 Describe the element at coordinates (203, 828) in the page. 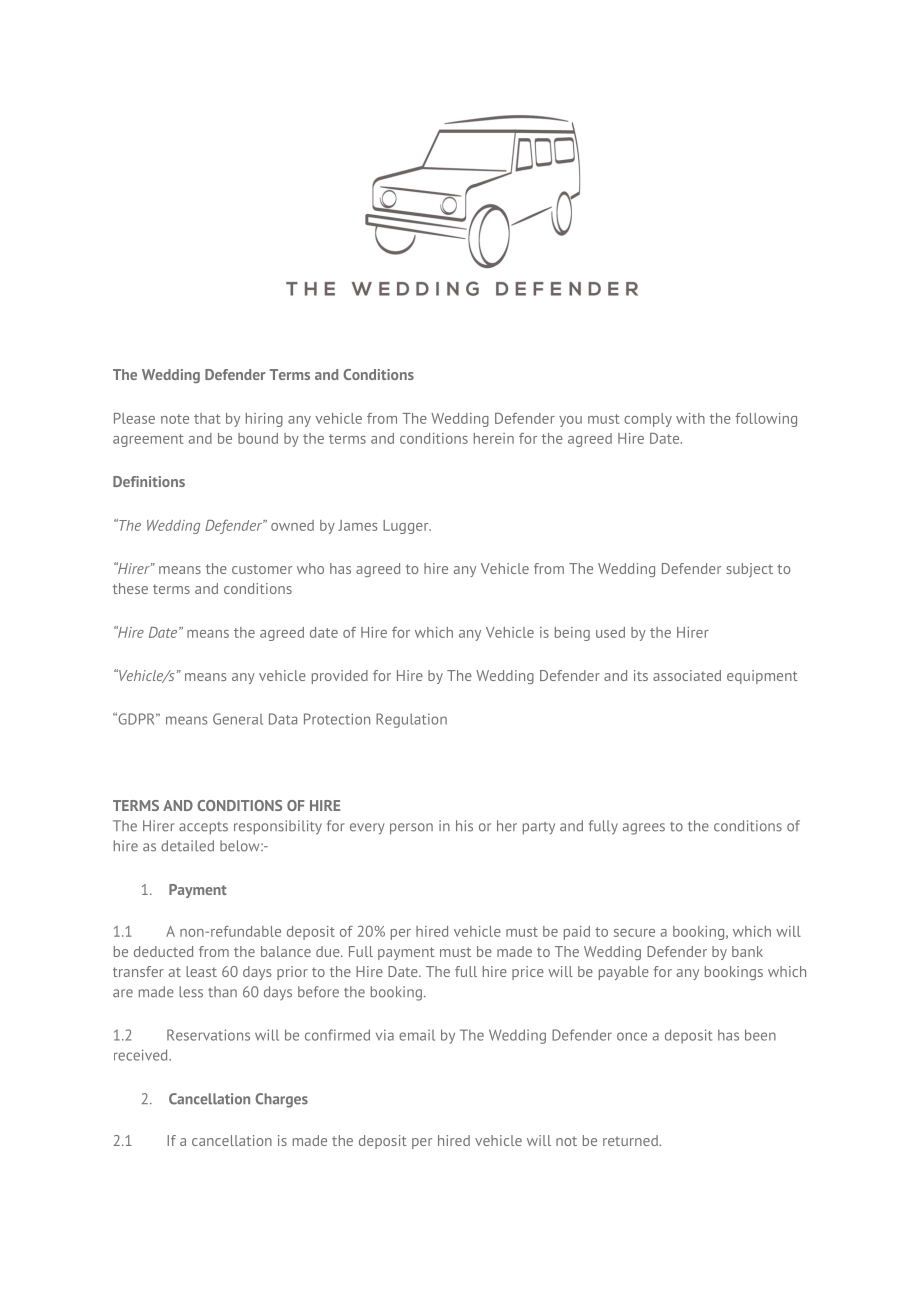

I see `accepts` at that location.
